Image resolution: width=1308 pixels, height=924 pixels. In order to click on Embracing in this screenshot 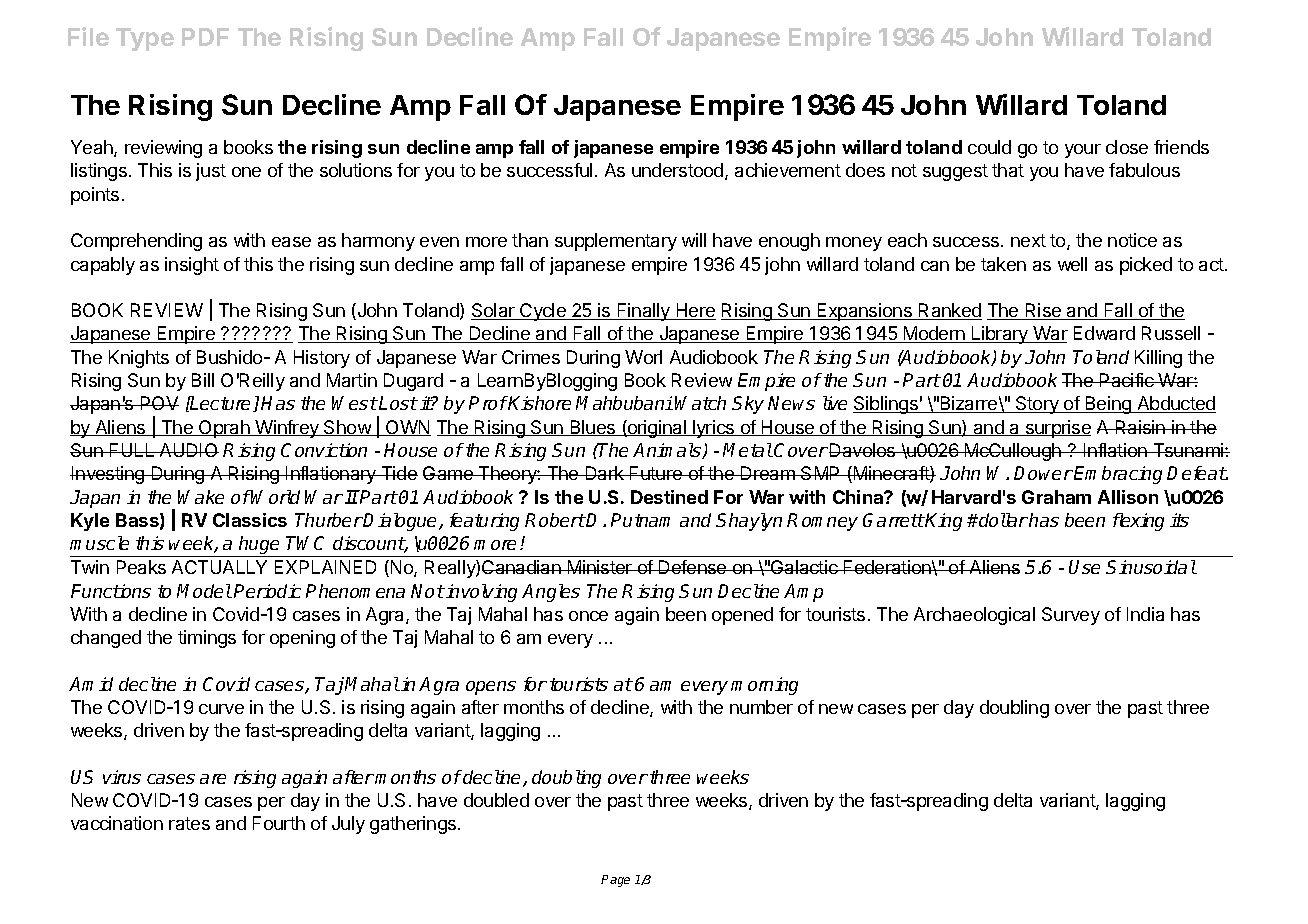, I will do `click(1118, 475)`.
